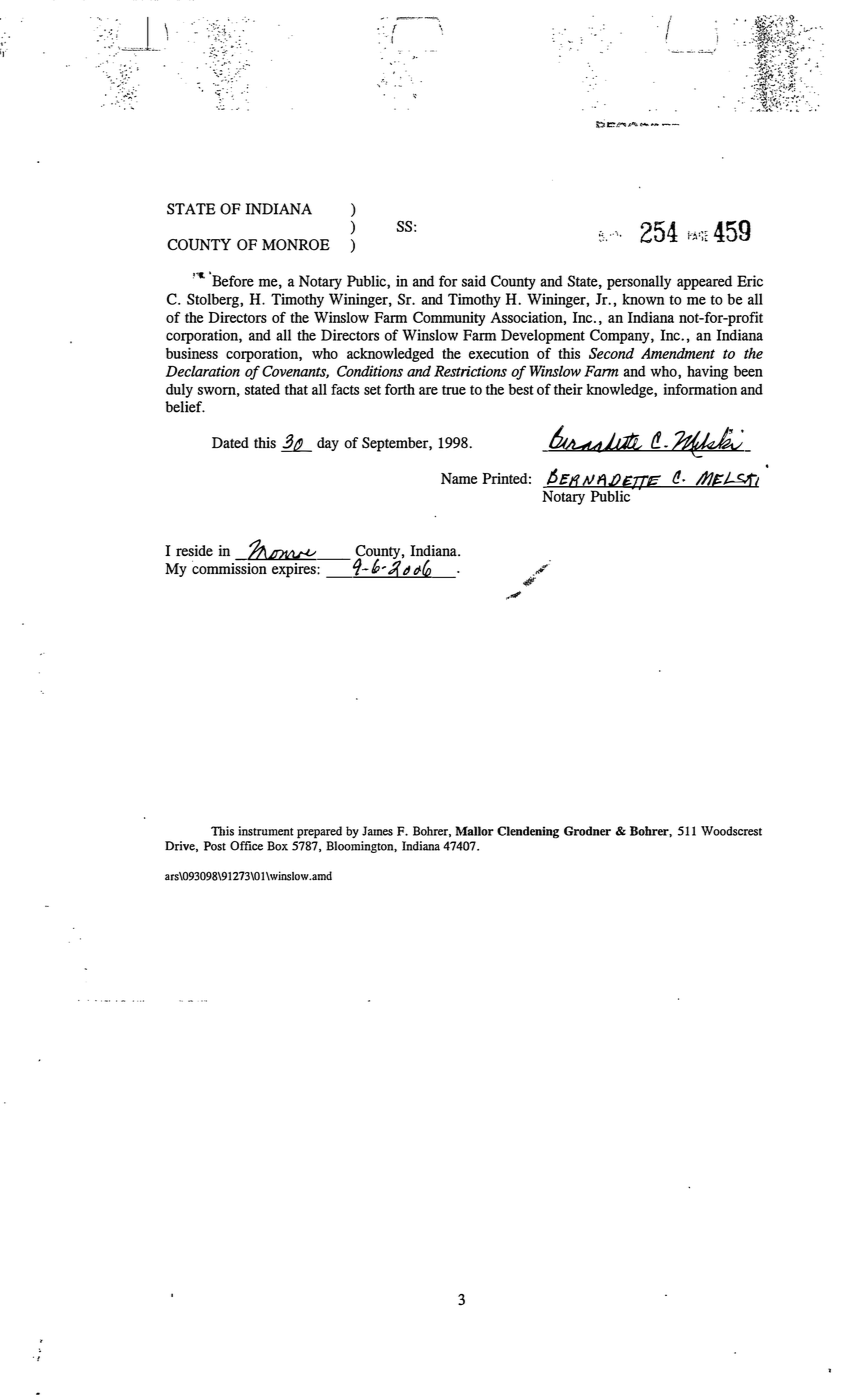  What do you see at coordinates (704, 282) in the screenshot?
I see `appeared` at bounding box center [704, 282].
